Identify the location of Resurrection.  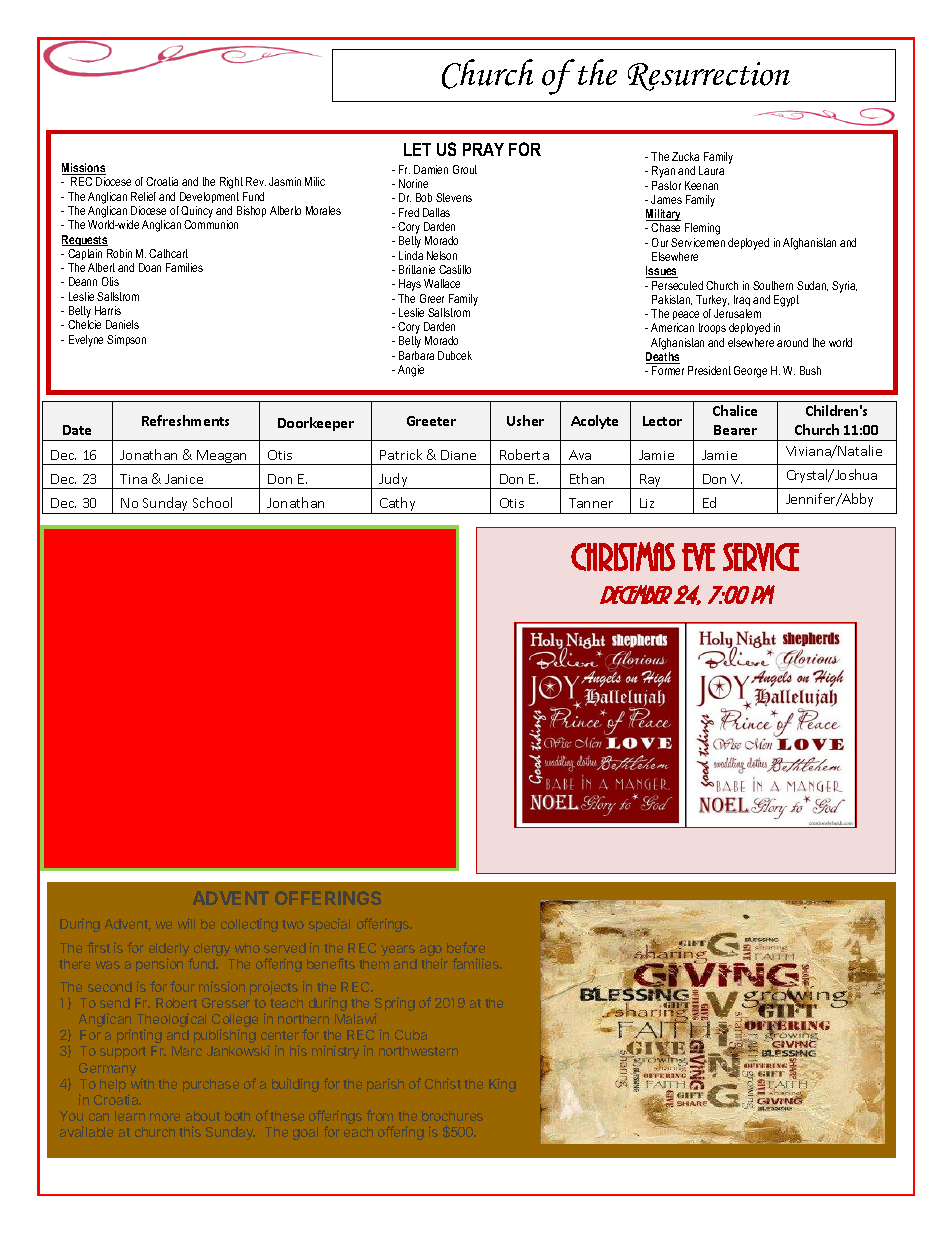
(709, 76).
